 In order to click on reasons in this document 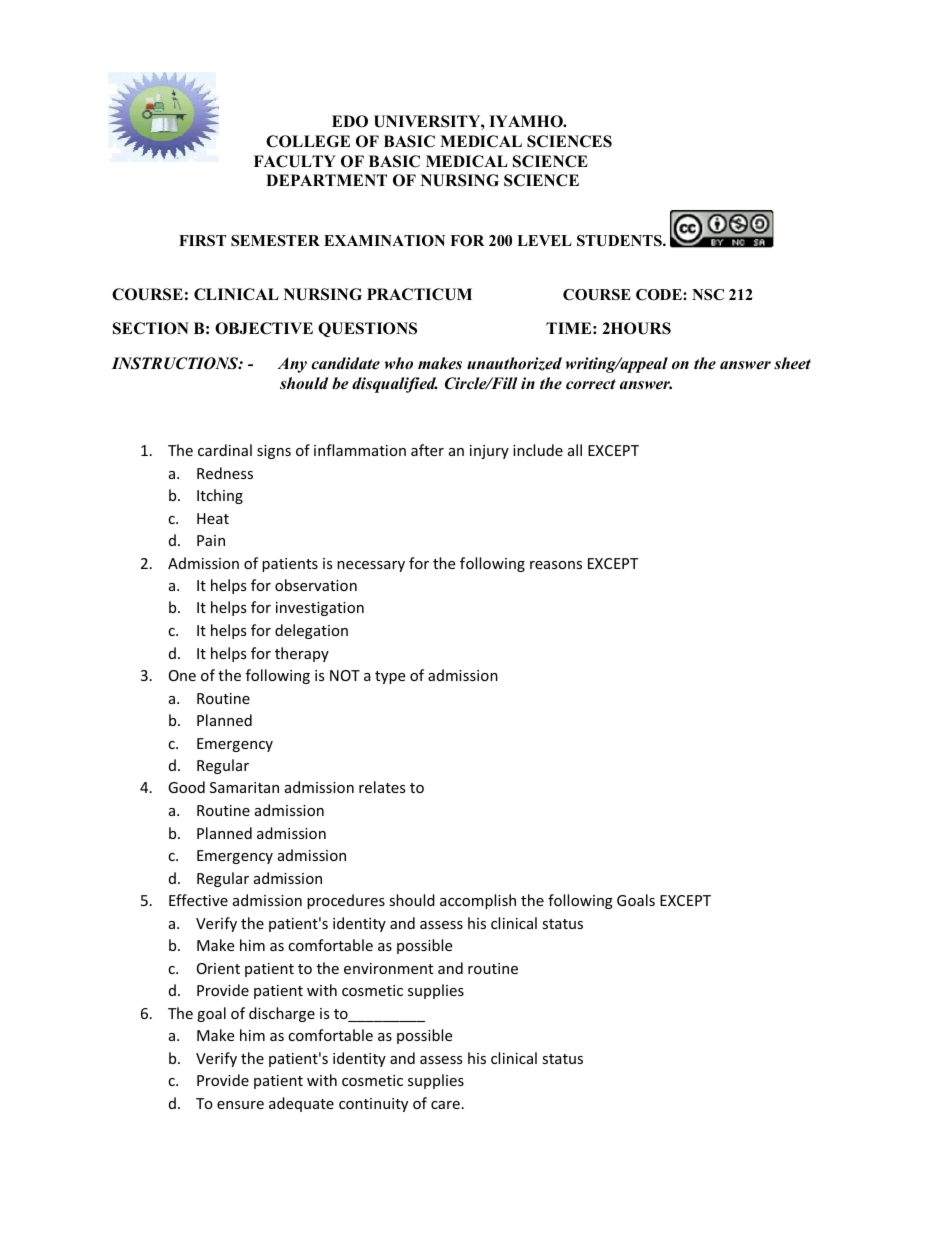, I will do `click(556, 565)`.
